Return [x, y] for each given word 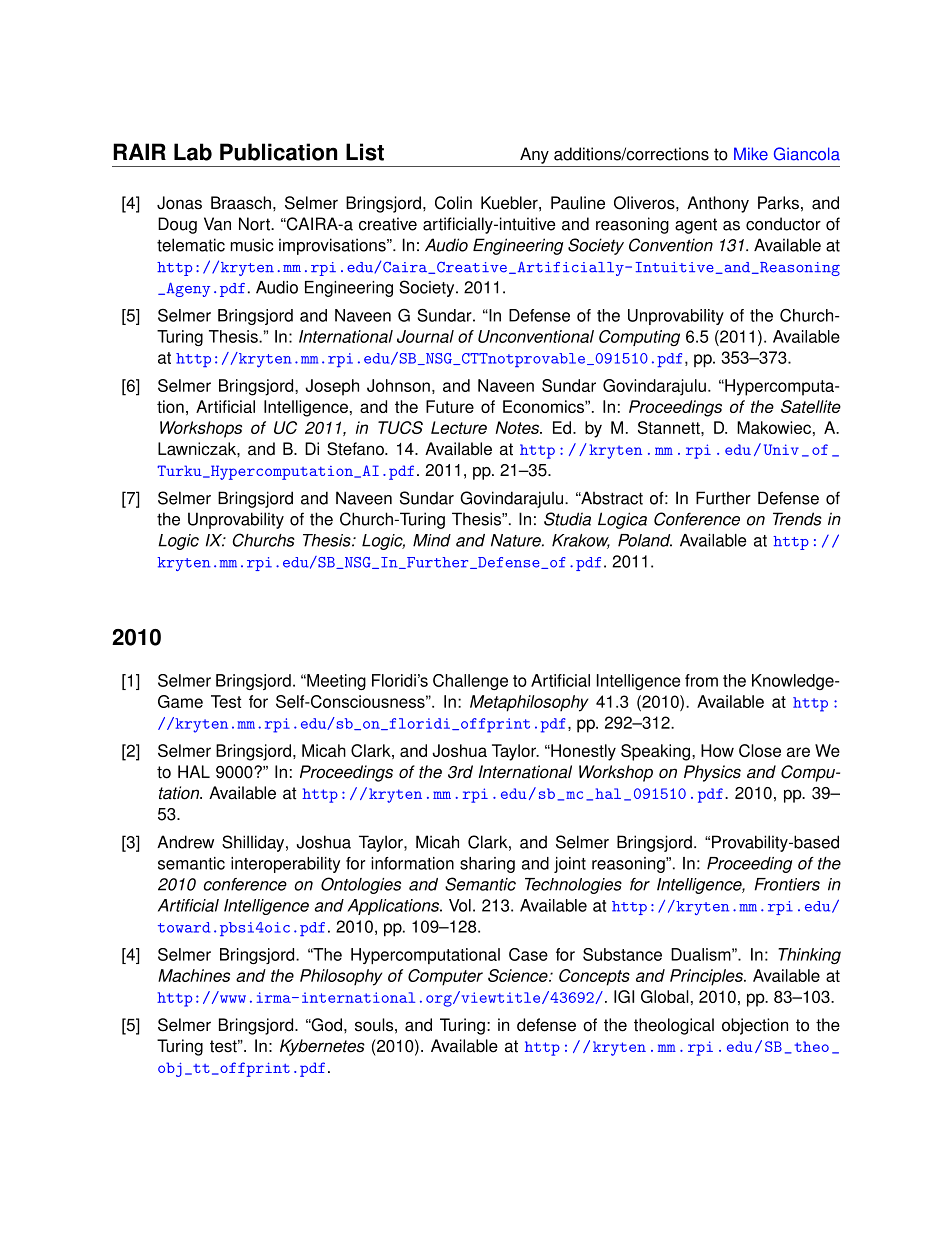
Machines [194, 975]
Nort [255, 224]
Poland [645, 540]
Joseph [332, 387]
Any [534, 155]
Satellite [811, 406]
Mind [432, 540]
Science [519, 975]
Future [450, 406]
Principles [707, 977]
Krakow [581, 541]
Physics [712, 773]
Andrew [185, 842]
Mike [751, 154]
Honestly [582, 752]
